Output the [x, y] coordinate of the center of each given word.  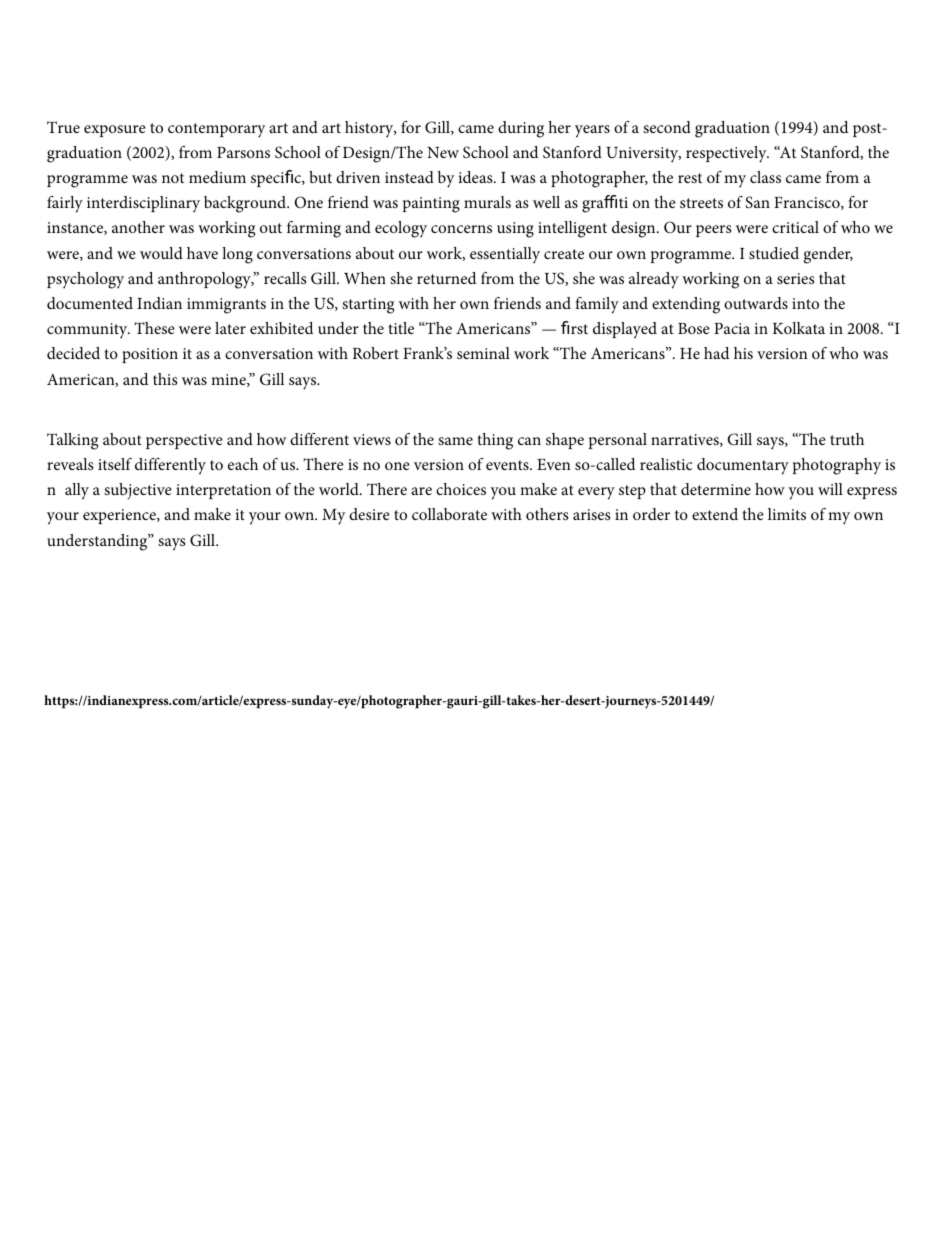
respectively [727, 154]
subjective [138, 491]
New [443, 152]
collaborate [449, 514]
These [154, 328]
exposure [115, 131]
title [401, 328]
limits [787, 514]
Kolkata [799, 328]
